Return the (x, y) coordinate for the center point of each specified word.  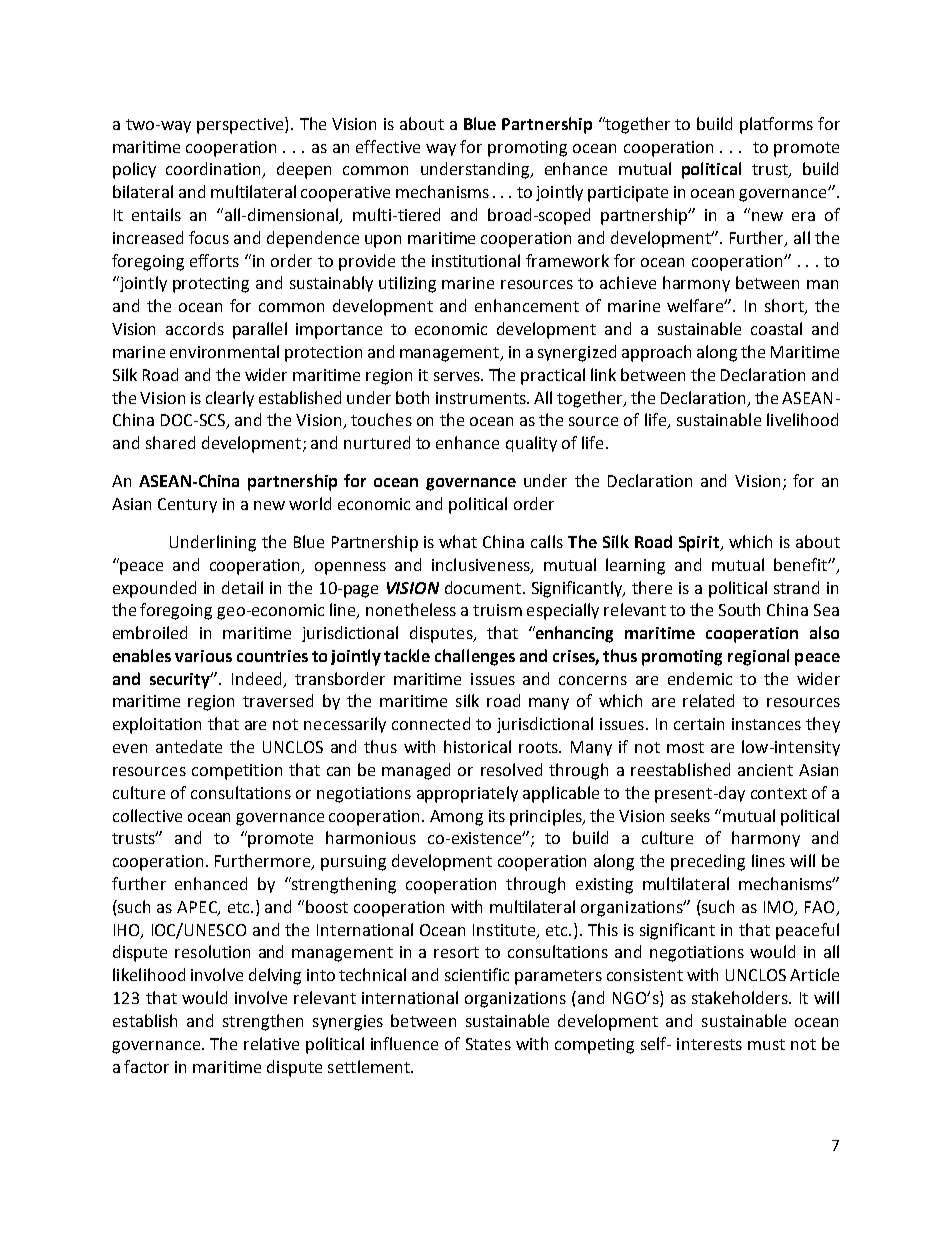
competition (237, 772)
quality (531, 444)
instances (766, 724)
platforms (776, 125)
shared (170, 442)
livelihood (802, 419)
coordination (215, 170)
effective (388, 146)
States (488, 1044)
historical (477, 746)
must (766, 1044)
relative (271, 1043)
